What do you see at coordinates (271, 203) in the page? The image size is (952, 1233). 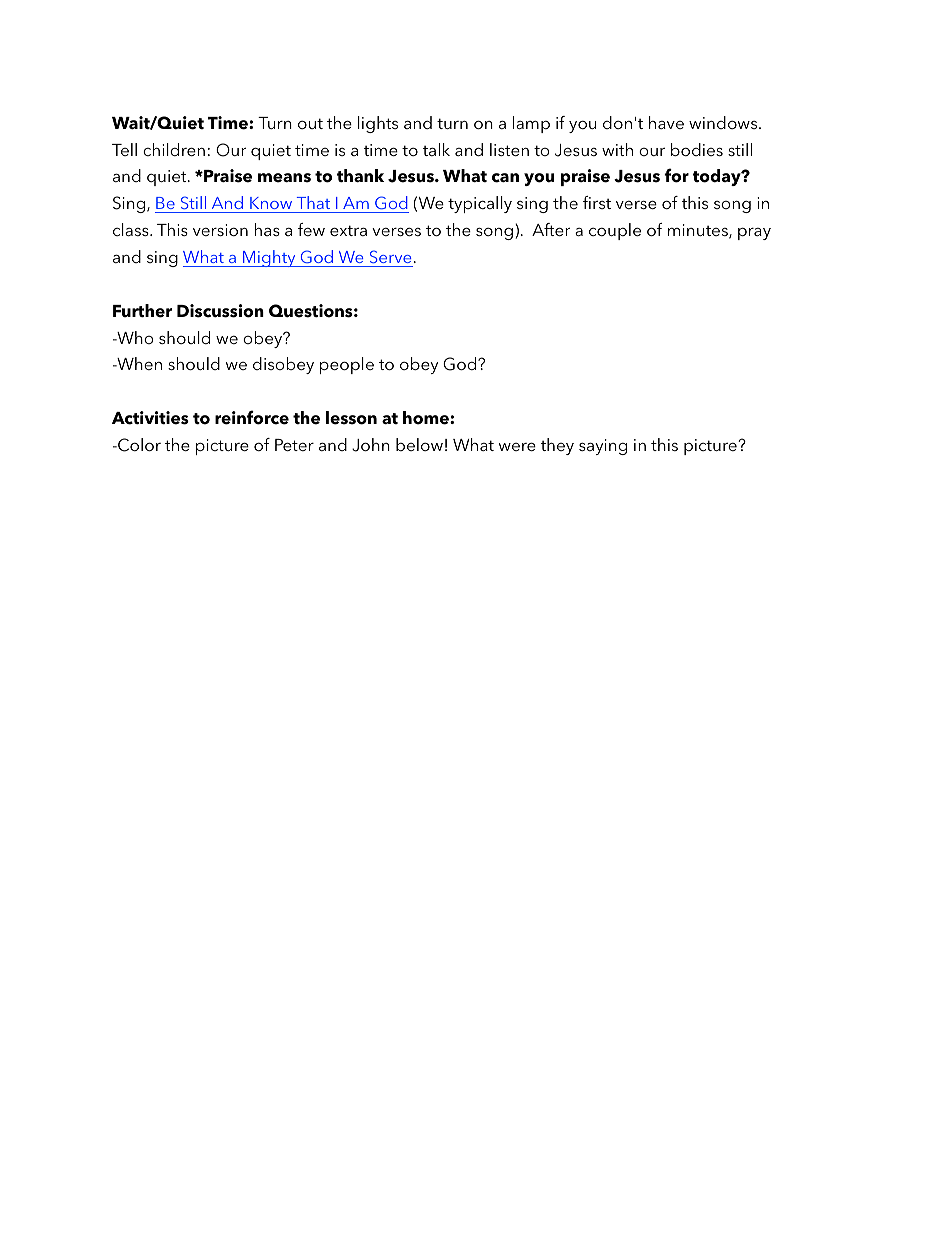 I see `Know` at bounding box center [271, 203].
